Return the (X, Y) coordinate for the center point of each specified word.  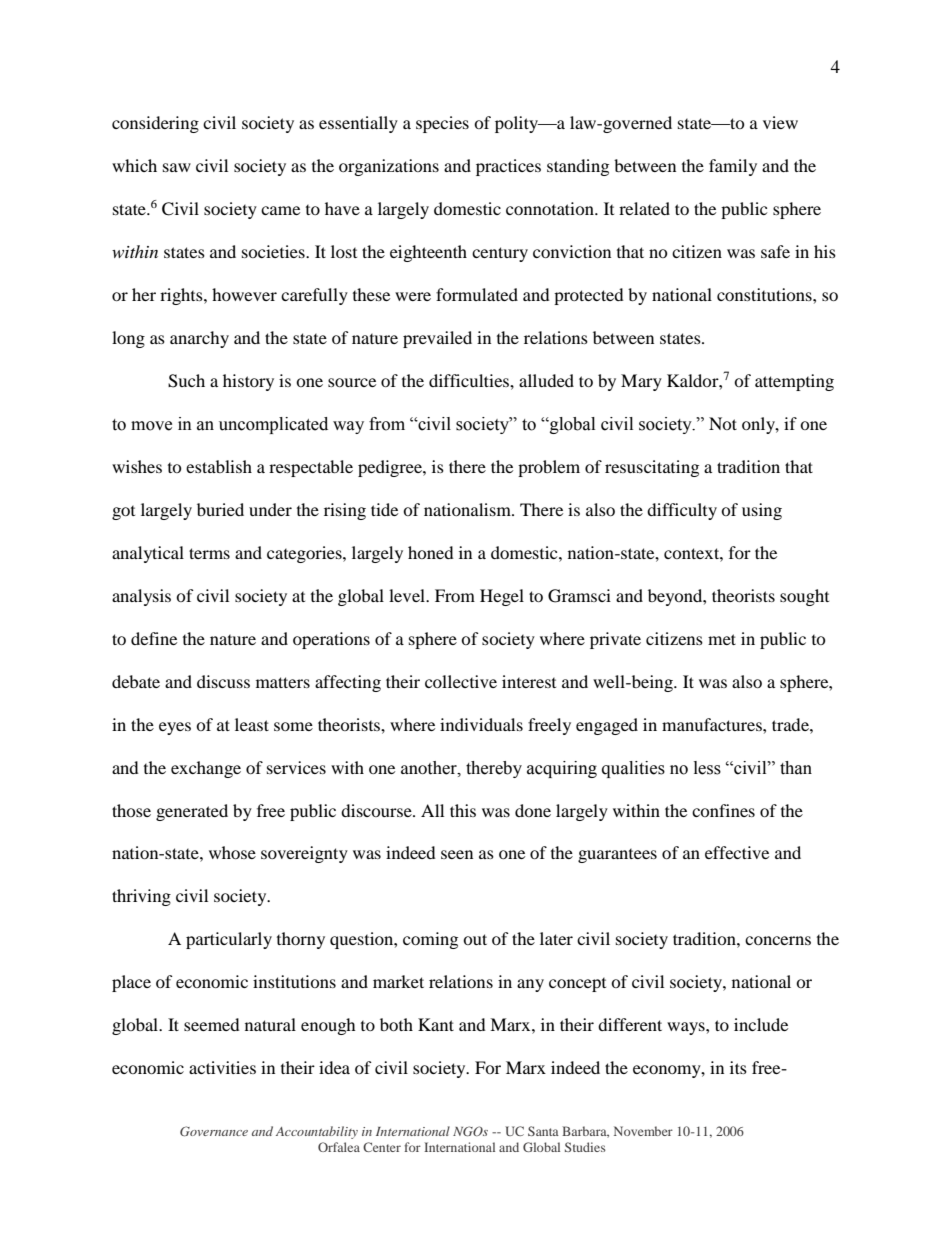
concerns (778, 940)
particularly (229, 940)
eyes (175, 728)
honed (431, 552)
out (475, 939)
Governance (214, 1131)
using (762, 511)
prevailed (437, 339)
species (442, 124)
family (733, 167)
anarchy (199, 339)
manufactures (713, 724)
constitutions (765, 294)
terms (209, 553)
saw (177, 167)
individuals (481, 724)
